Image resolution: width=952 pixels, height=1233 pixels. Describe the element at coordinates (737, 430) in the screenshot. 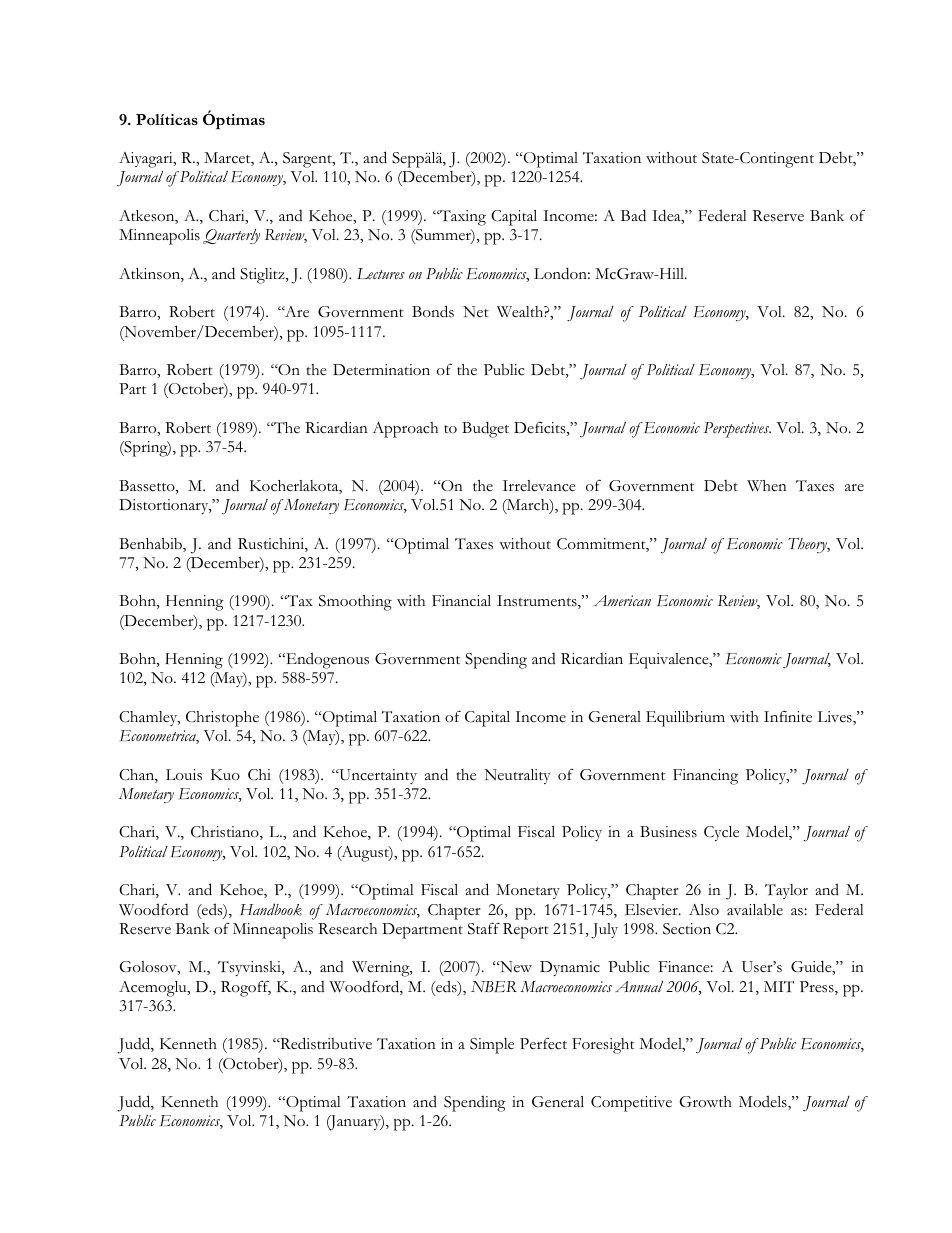

I see `Perspectives` at that location.
